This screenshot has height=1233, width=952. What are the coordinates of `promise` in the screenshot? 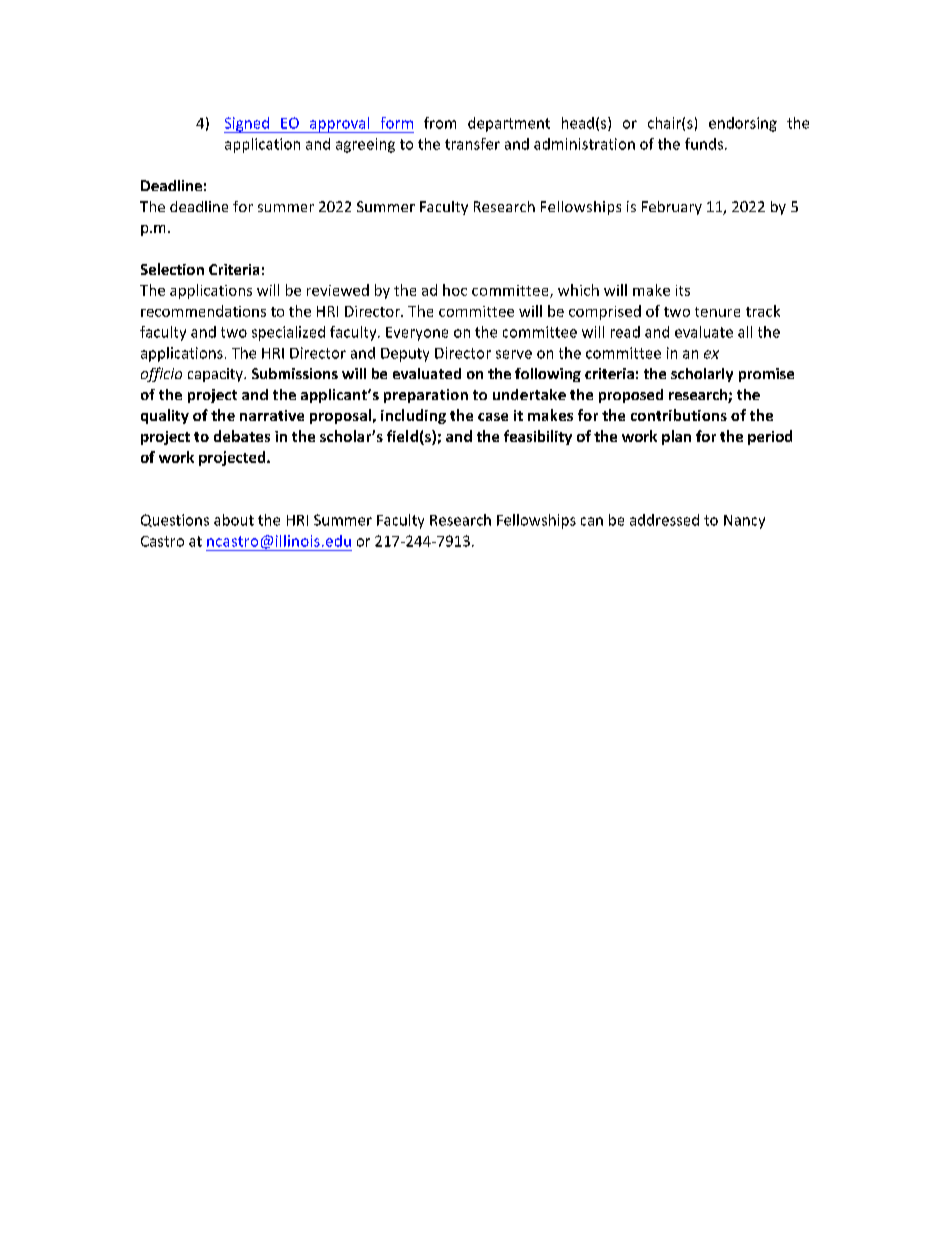 It's located at (766, 375).
